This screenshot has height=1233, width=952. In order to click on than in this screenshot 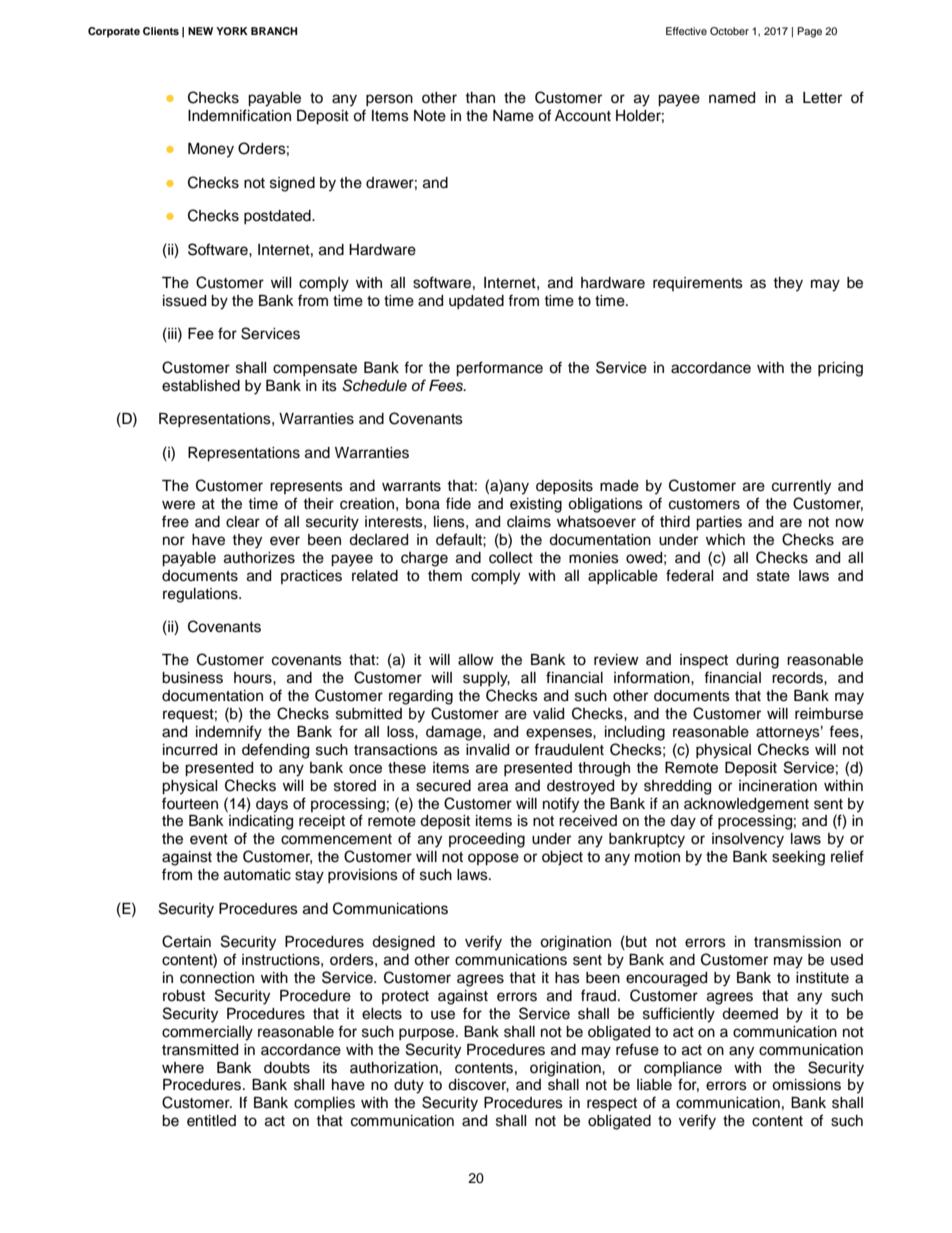, I will do `click(480, 97)`.
